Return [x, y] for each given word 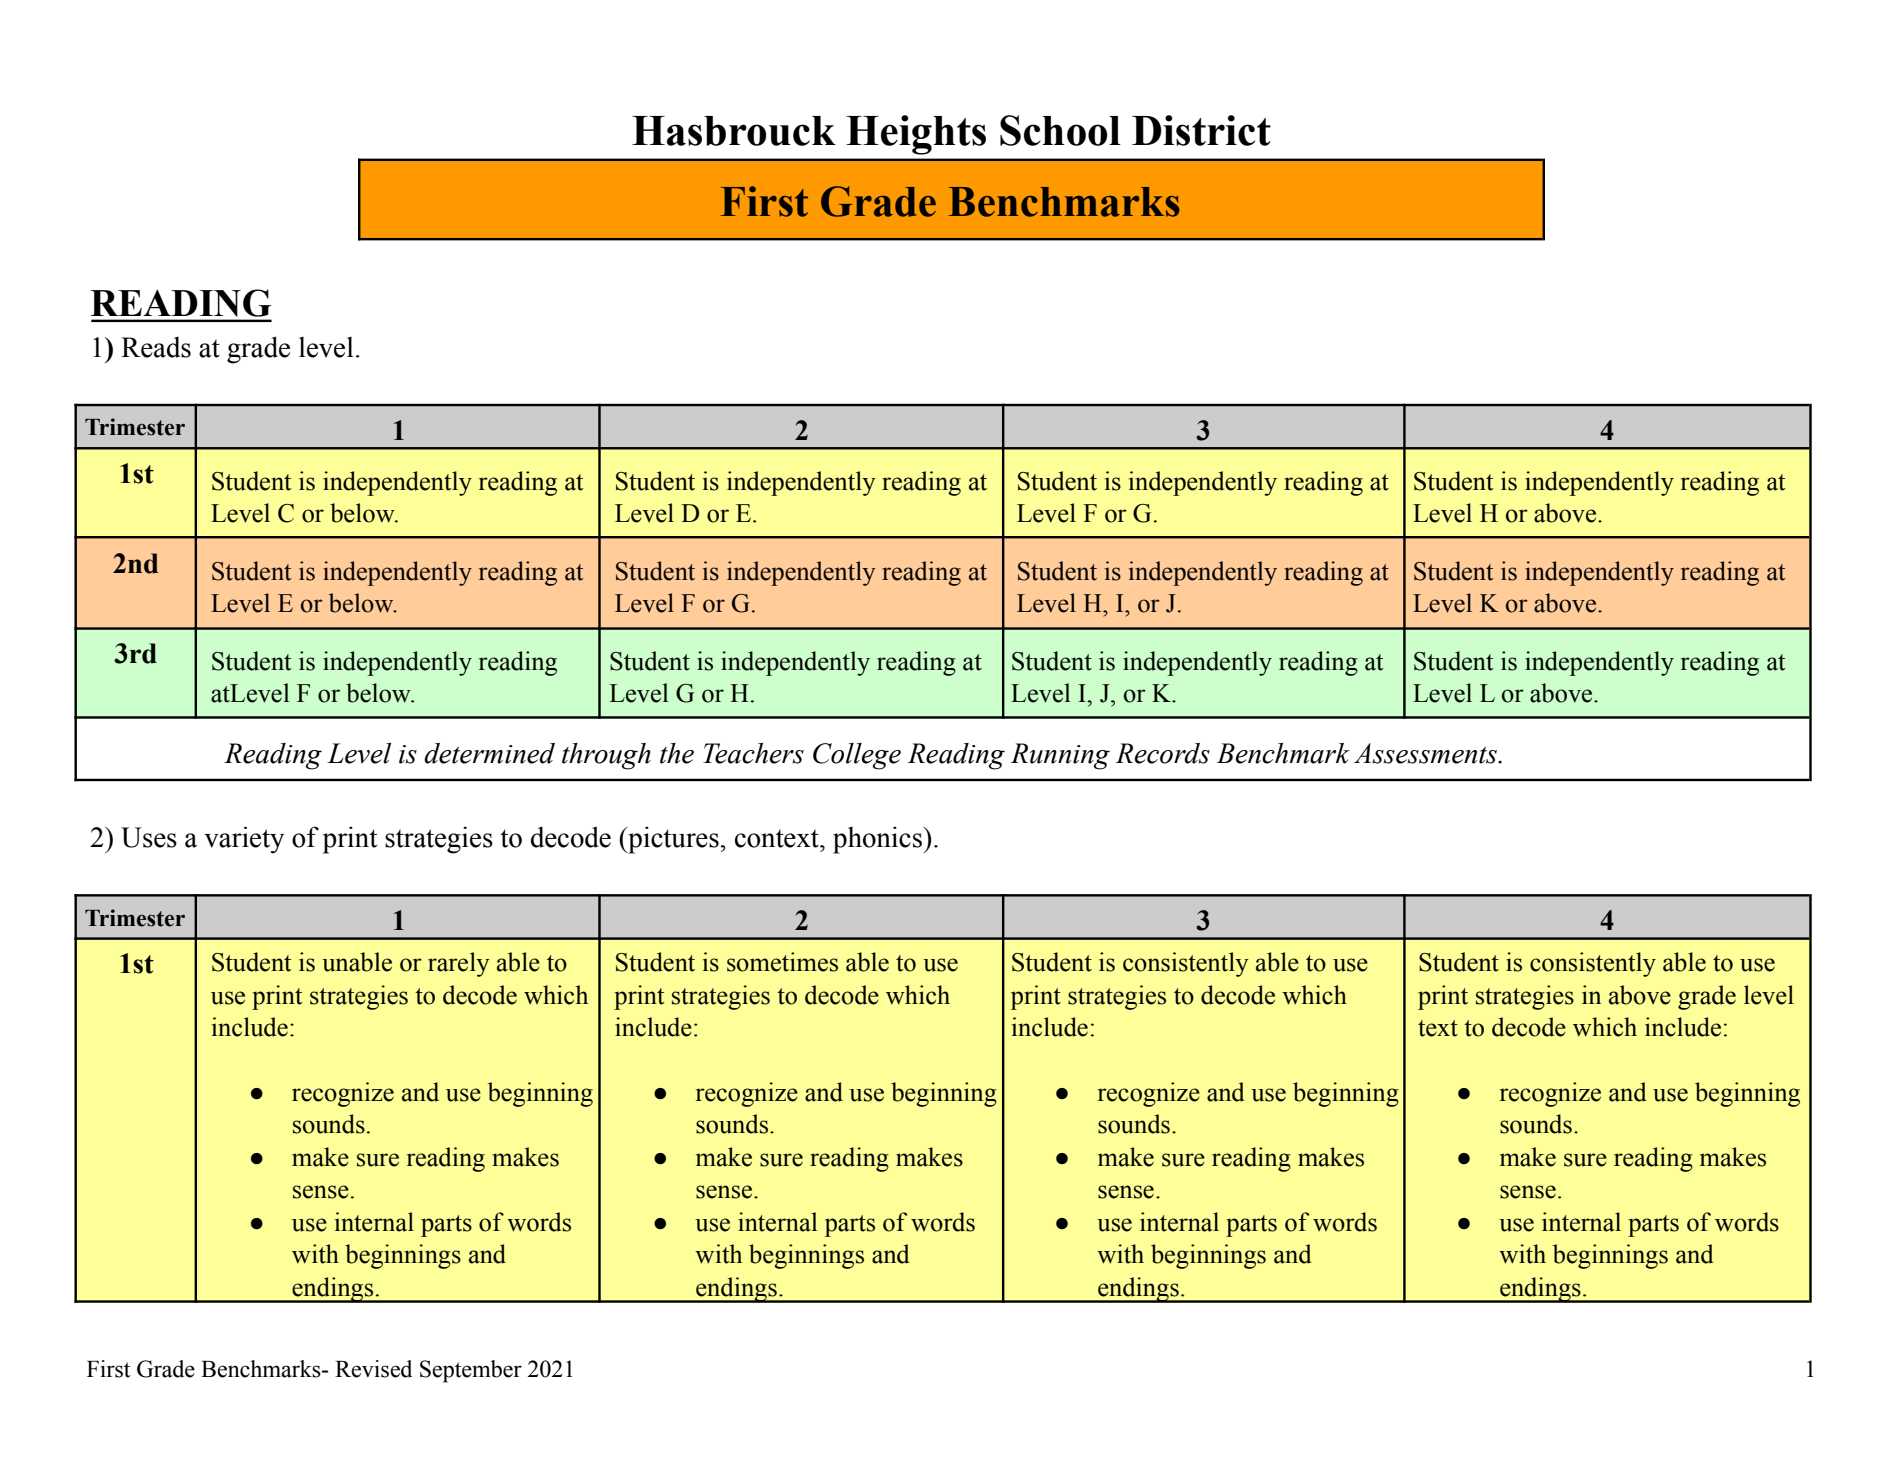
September [471, 1371]
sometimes [782, 962]
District [1201, 130]
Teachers [753, 753]
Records [1163, 753]
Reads [156, 347]
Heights [916, 135]
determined [489, 753]
